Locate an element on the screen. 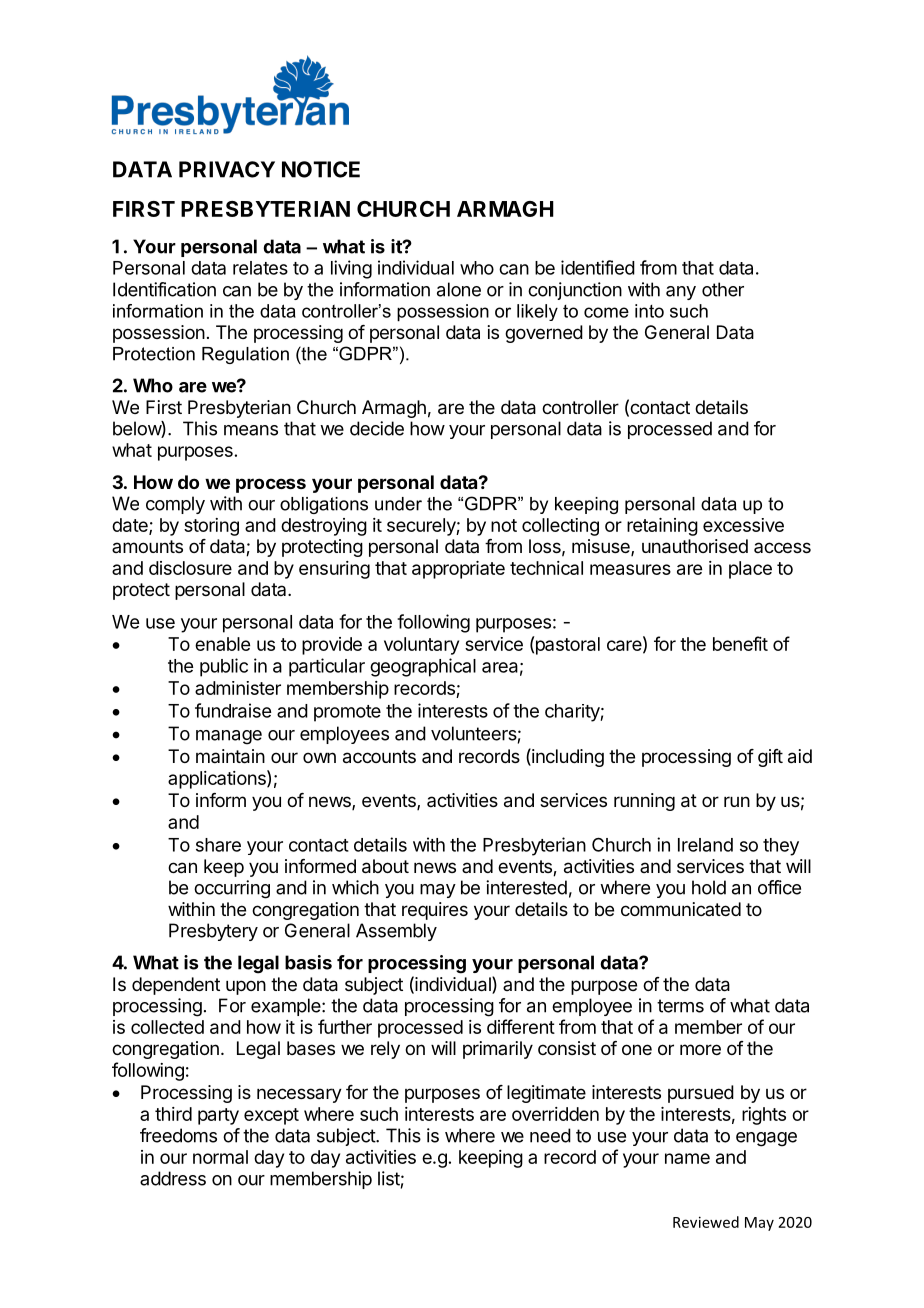 The height and width of the screenshot is (1308, 924). communicated is located at coordinates (681, 909).
